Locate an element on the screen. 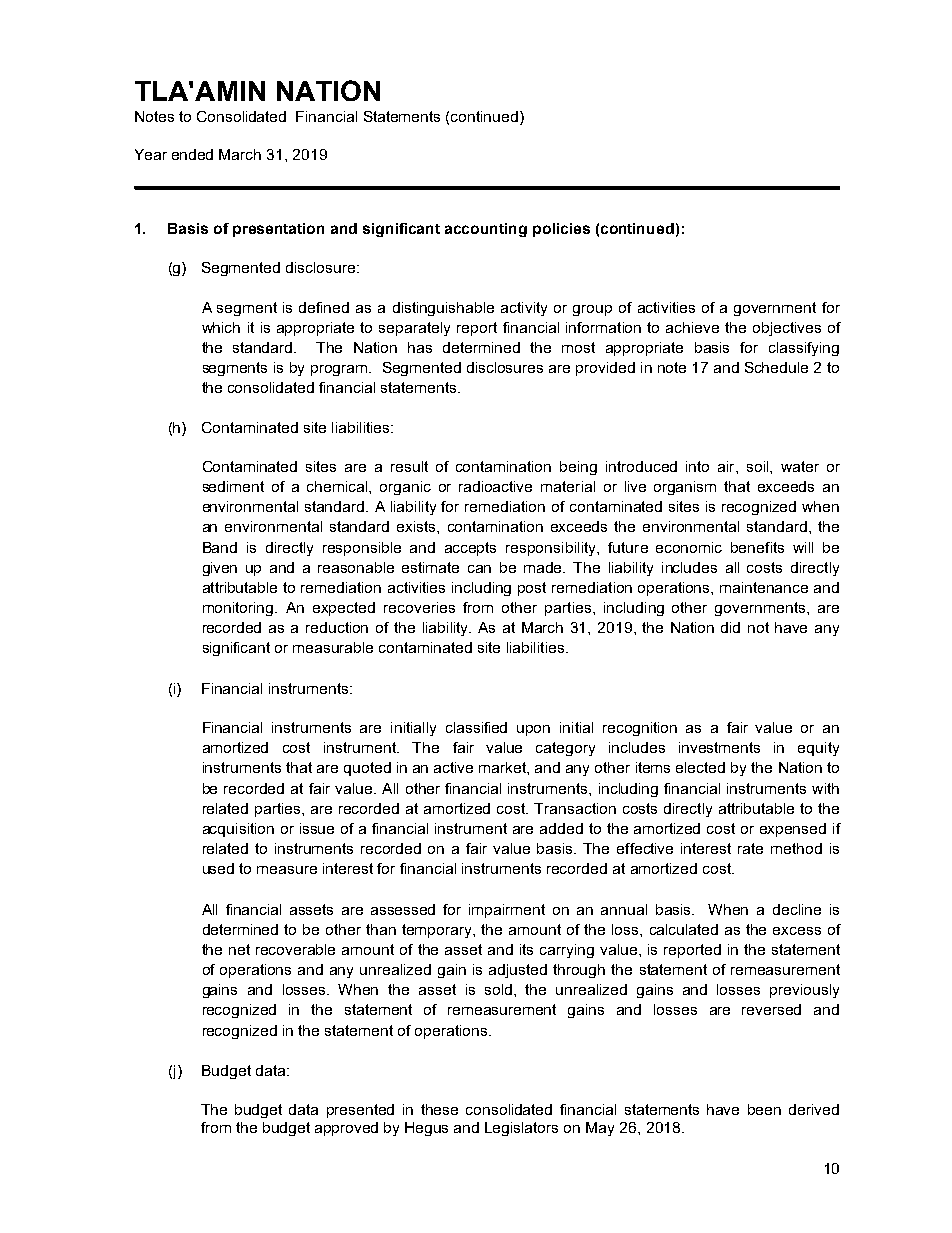  recoveries is located at coordinates (419, 607).
